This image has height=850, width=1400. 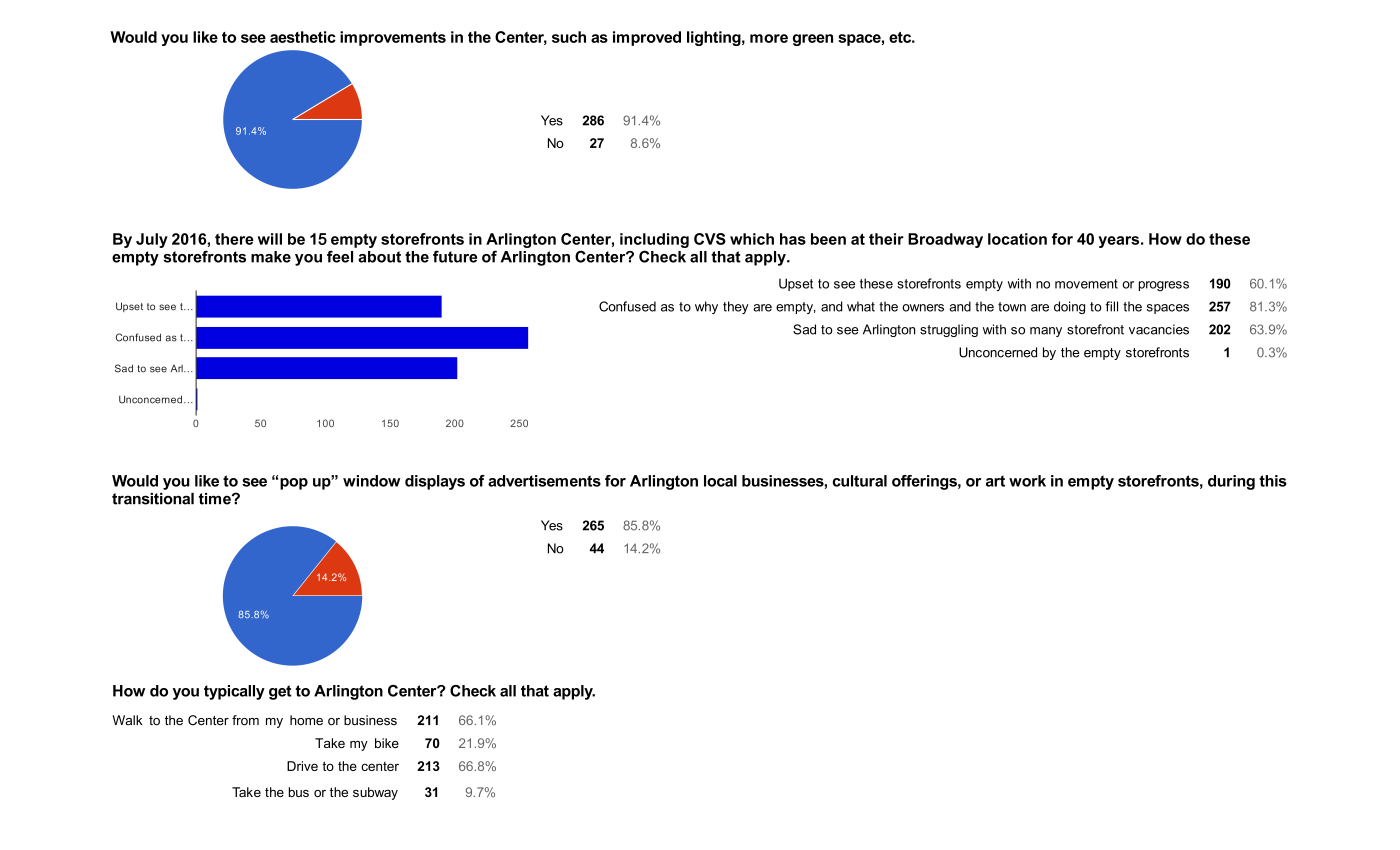 What do you see at coordinates (303, 37) in the image?
I see `aesthetic` at bounding box center [303, 37].
